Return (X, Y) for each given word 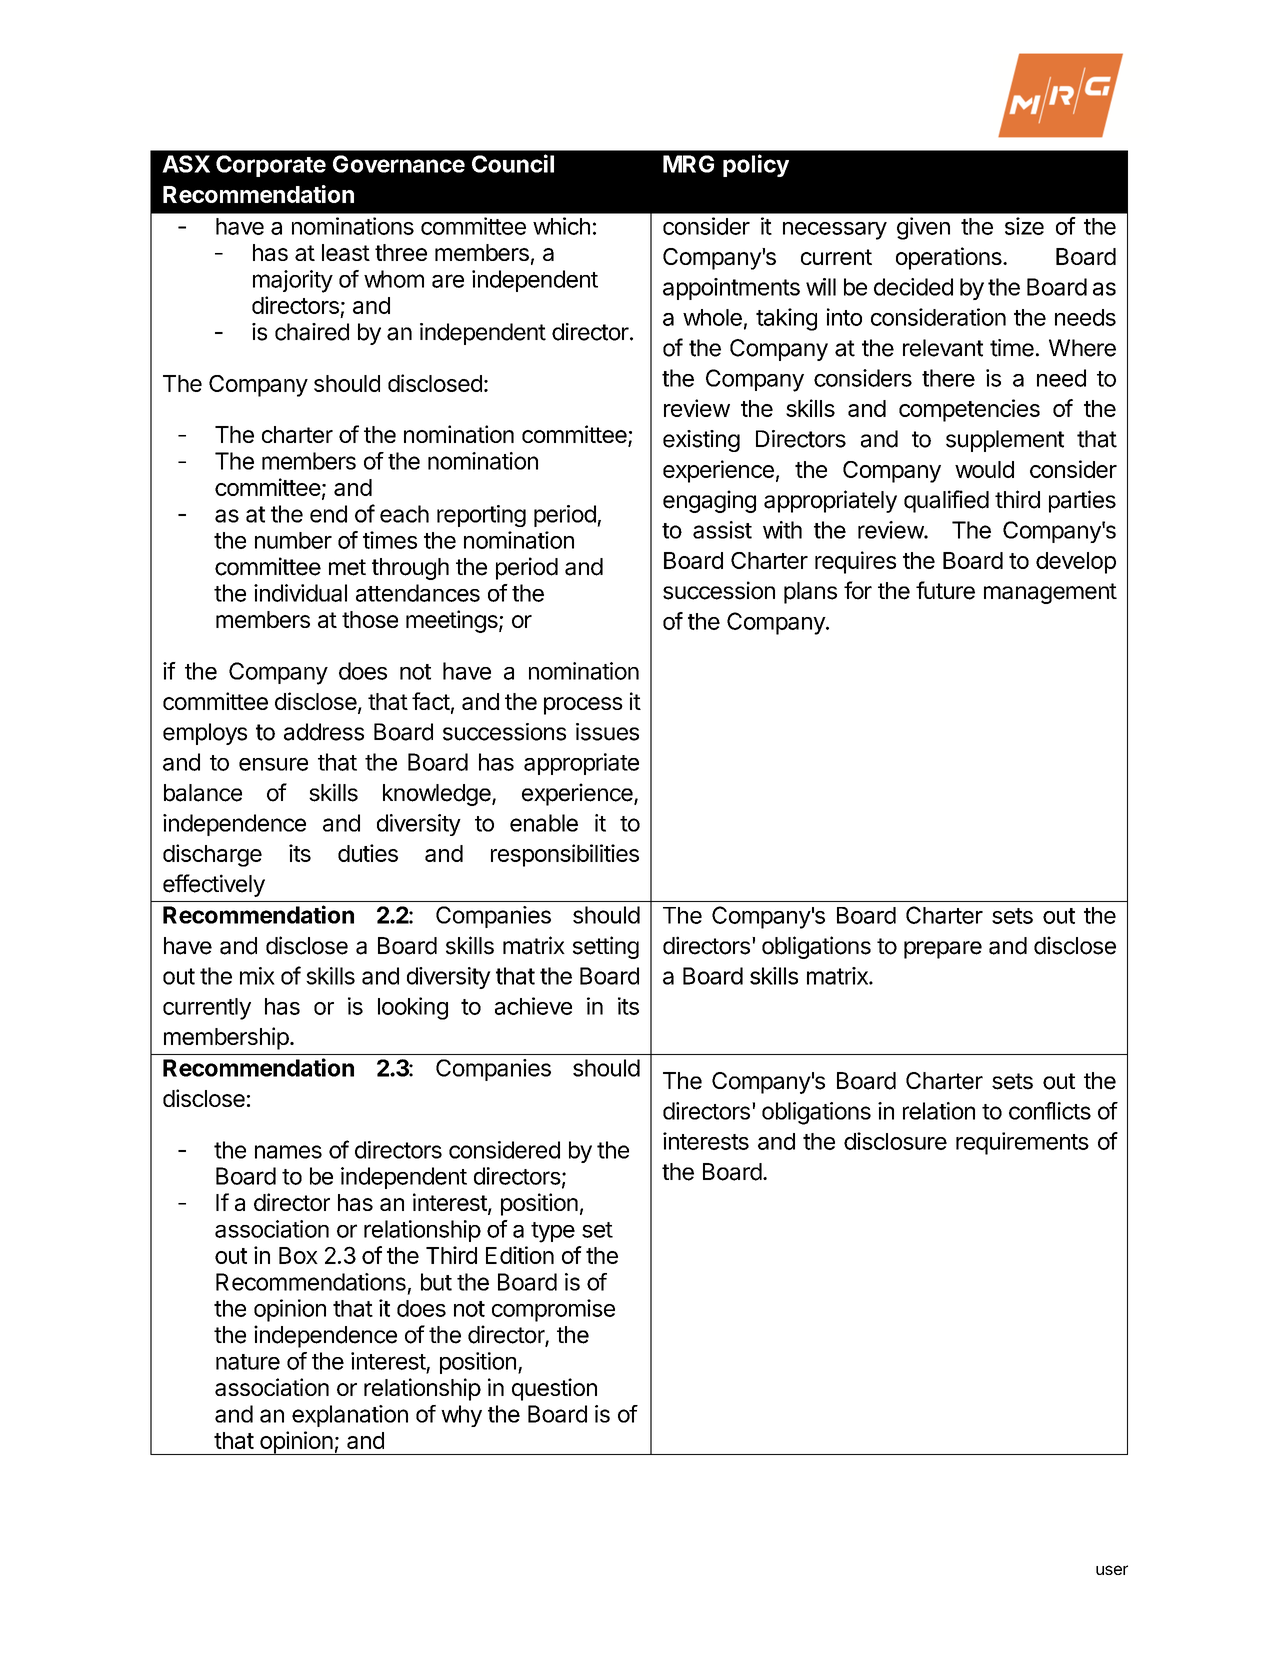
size (1024, 226)
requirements (1022, 1143)
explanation (350, 1416)
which (561, 226)
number (293, 540)
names (288, 1152)
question (554, 1389)
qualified (946, 501)
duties (368, 853)
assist (722, 530)
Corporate (271, 166)
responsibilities (565, 855)
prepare (943, 950)
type (553, 1232)
